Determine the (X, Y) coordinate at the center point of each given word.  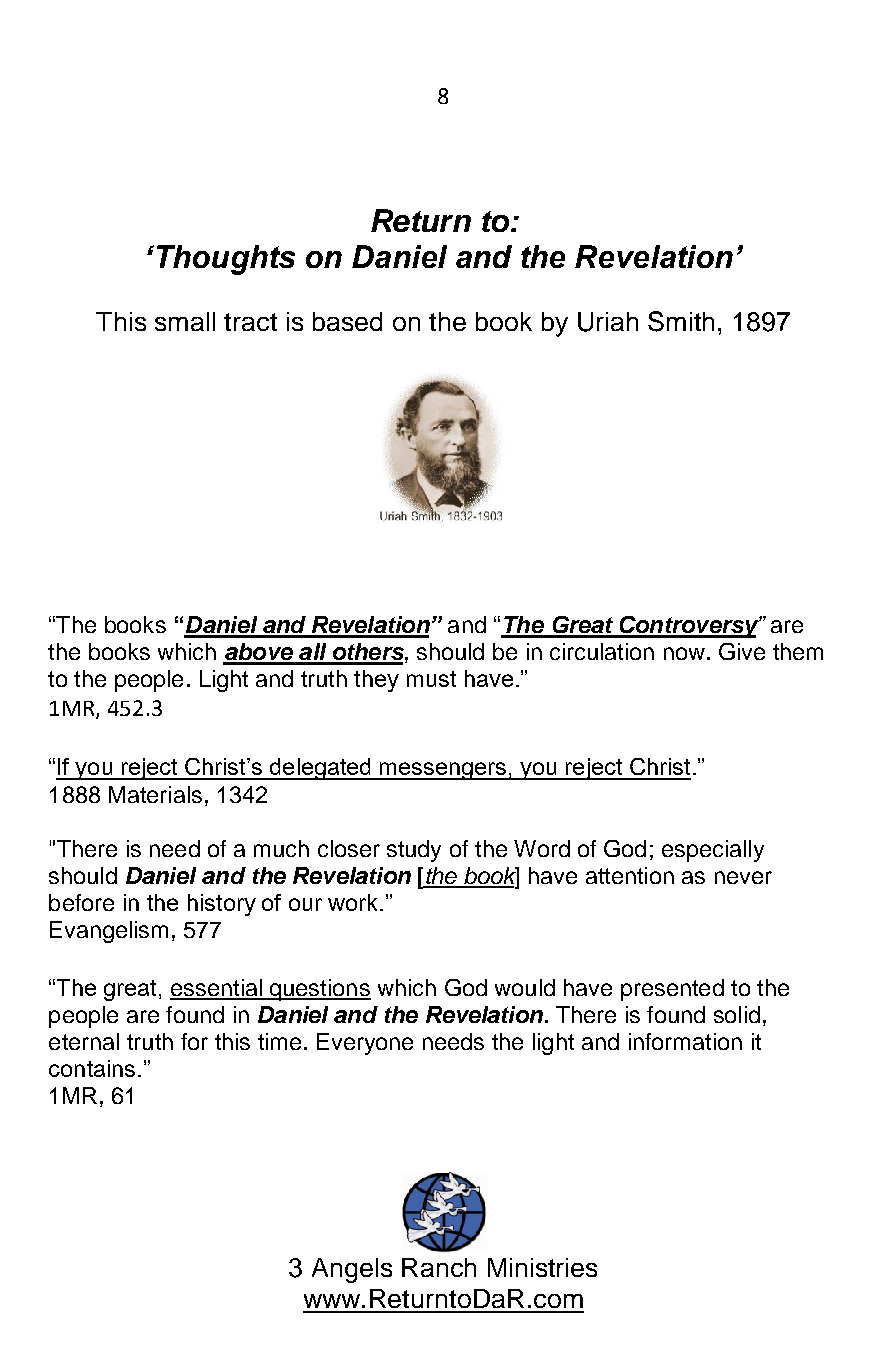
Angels (352, 1270)
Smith (681, 321)
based (347, 321)
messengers (443, 771)
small (185, 321)
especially (713, 851)
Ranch (439, 1267)
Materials (155, 794)
